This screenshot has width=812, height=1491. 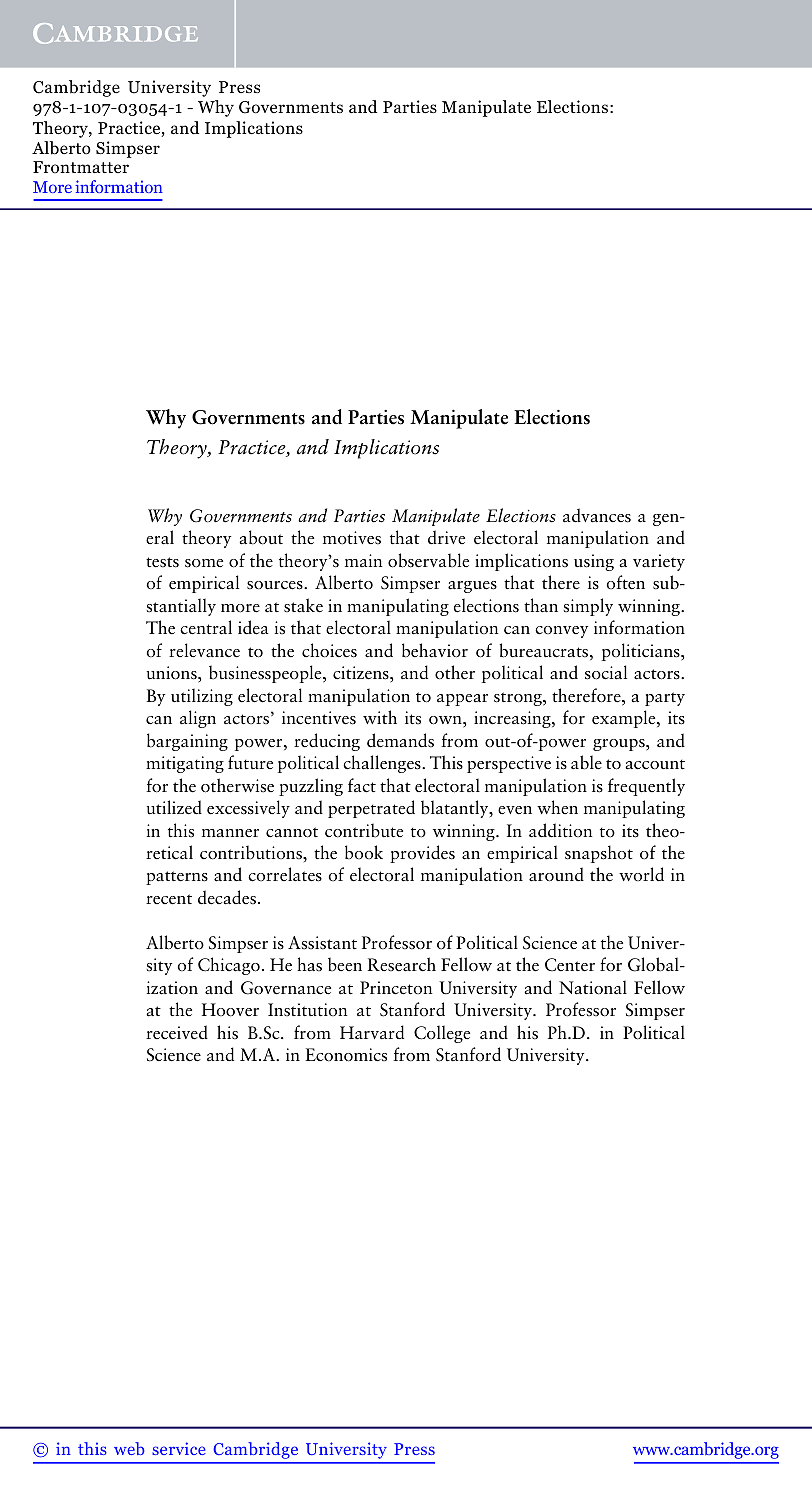 What do you see at coordinates (230, 833) in the screenshot?
I see `manner` at bounding box center [230, 833].
